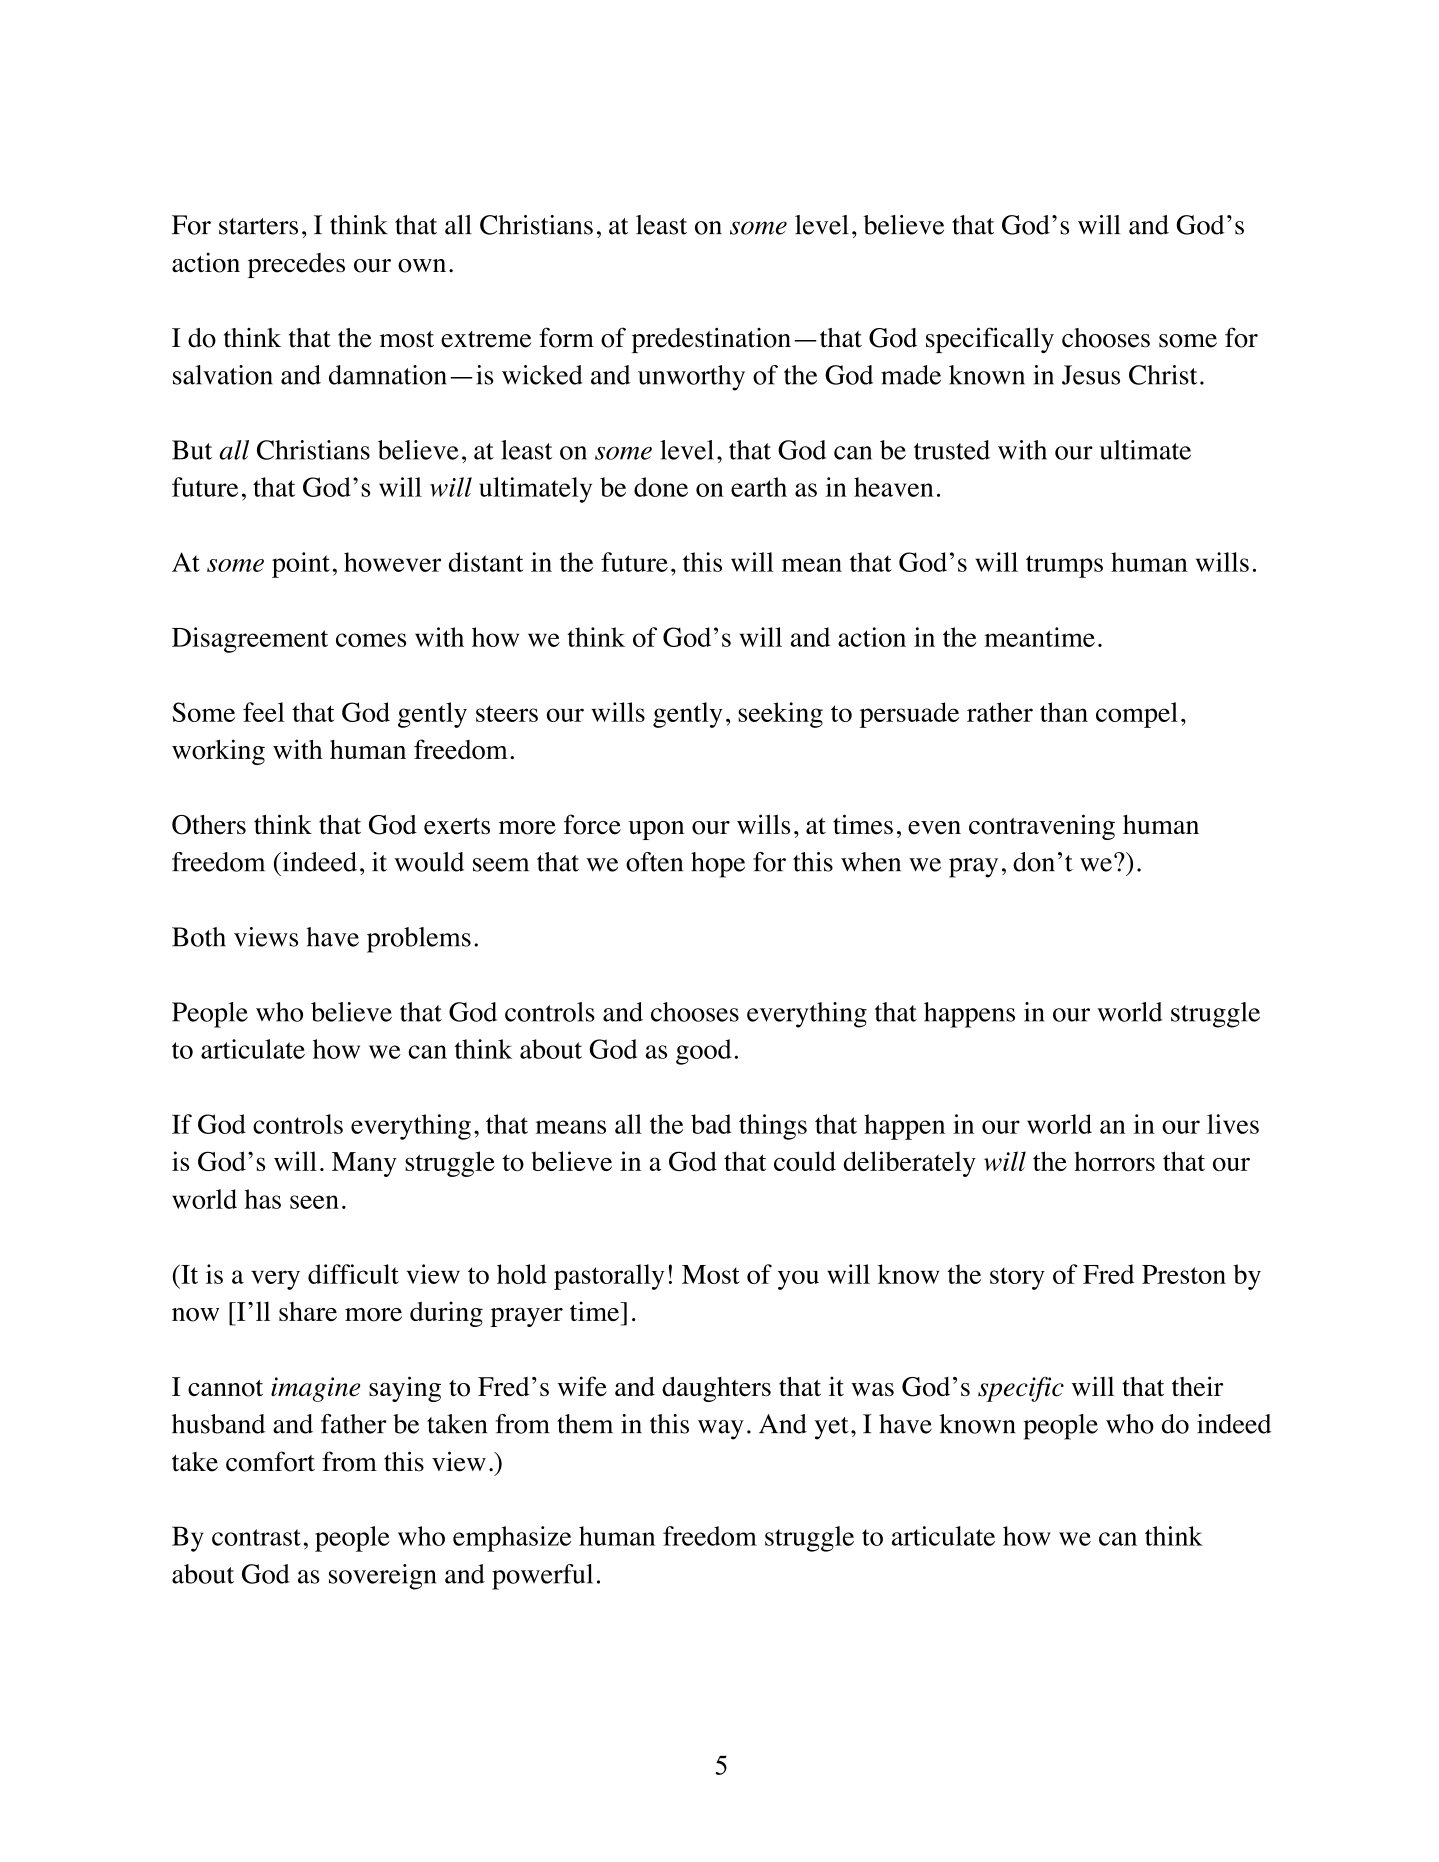  I want to click on earth, so click(759, 487).
